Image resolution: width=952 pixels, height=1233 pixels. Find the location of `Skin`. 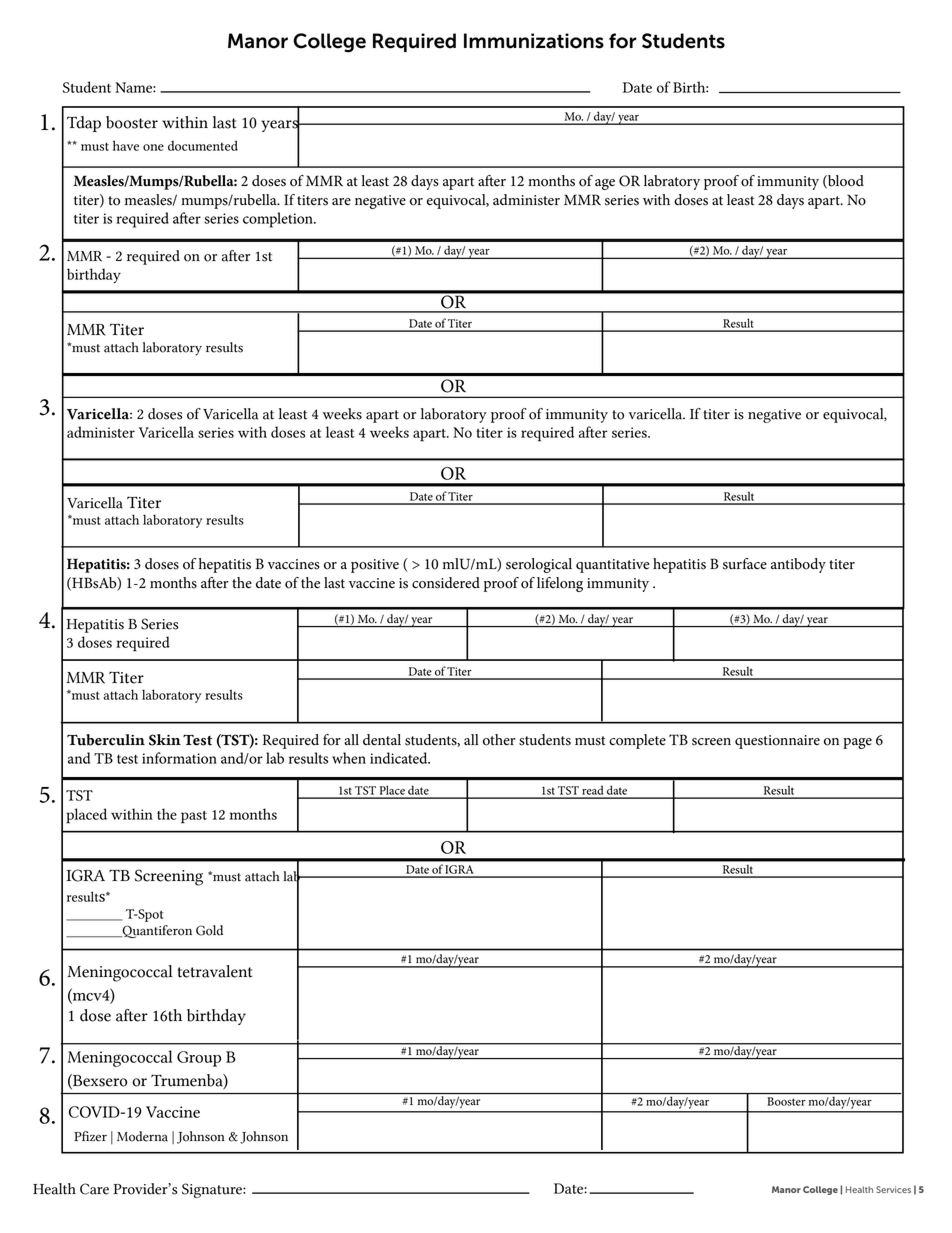

Skin is located at coordinates (165, 740).
